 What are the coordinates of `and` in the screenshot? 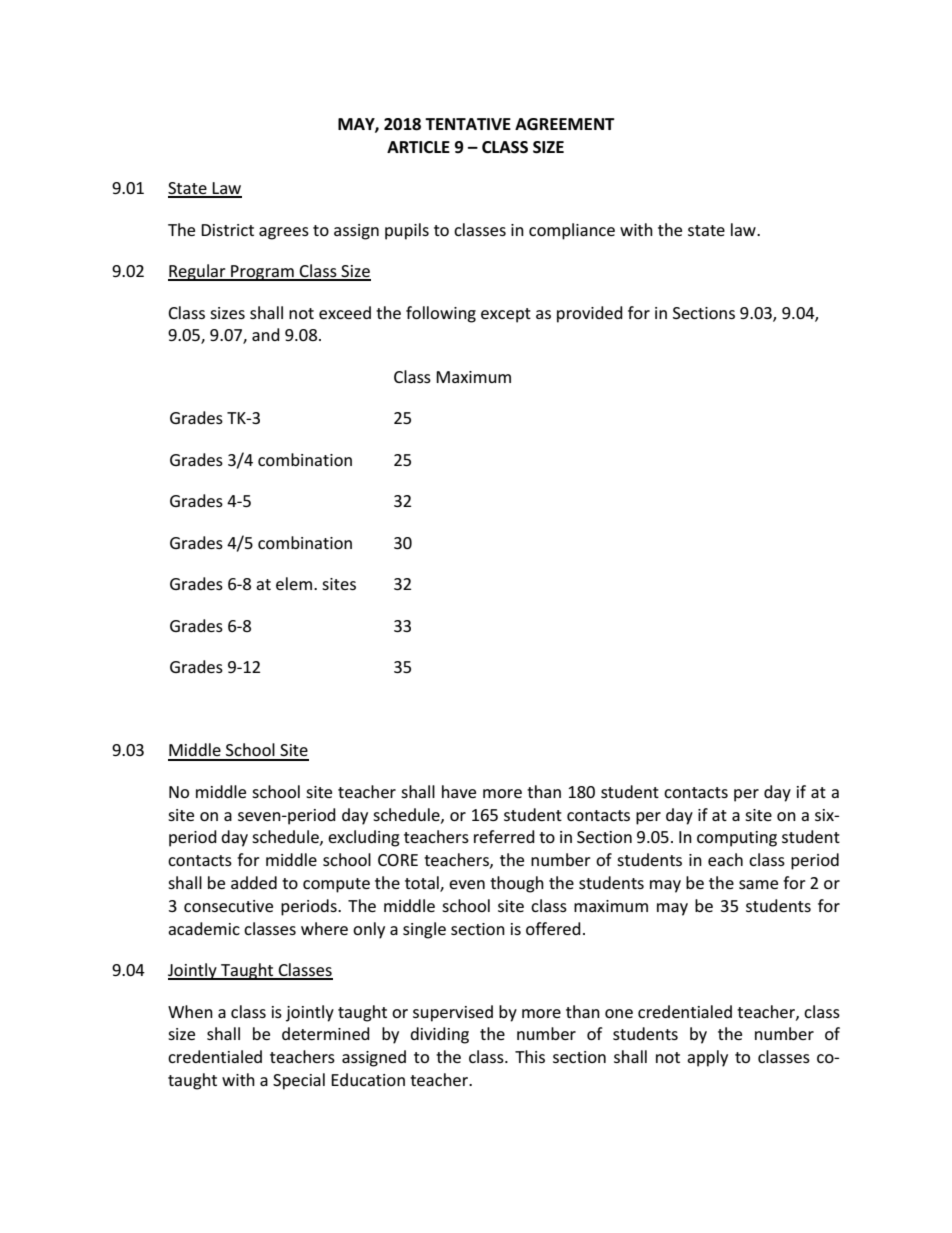 It's located at (266, 334).
